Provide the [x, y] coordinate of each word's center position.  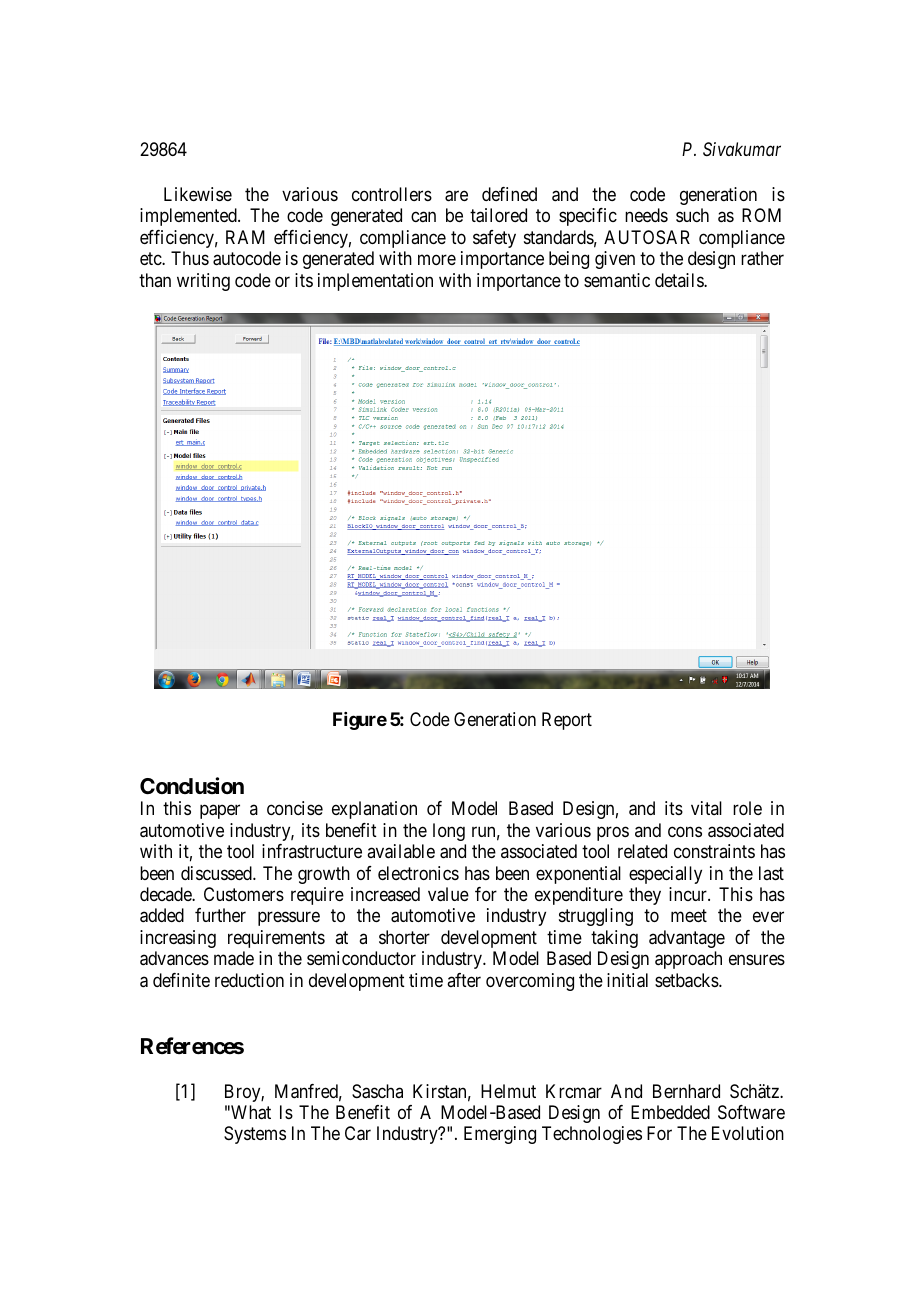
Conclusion [192, 785]
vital [706, 808]
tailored [498, 215]
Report [567, 721]
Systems [255, 1135]
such [692, 215]
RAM [245, 237]
